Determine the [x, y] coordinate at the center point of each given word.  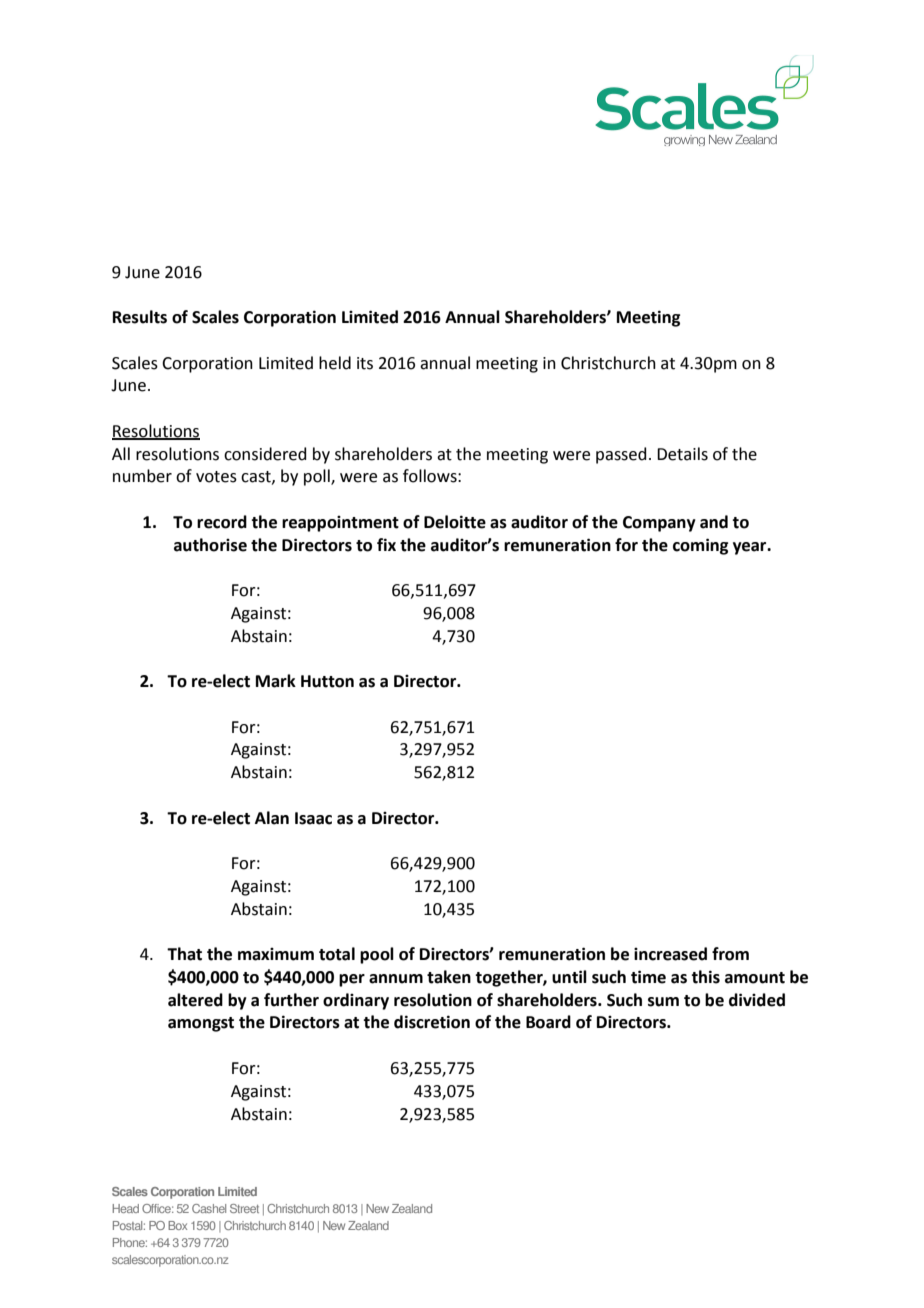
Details [682, 454]
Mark [276, 681]
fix [386, 544]
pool [377, 955]
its [365, 363]
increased [670, 954]
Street [244, 1208]
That [184, 954]
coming [700, 546]
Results [140, 317]
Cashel [209, 1208]
